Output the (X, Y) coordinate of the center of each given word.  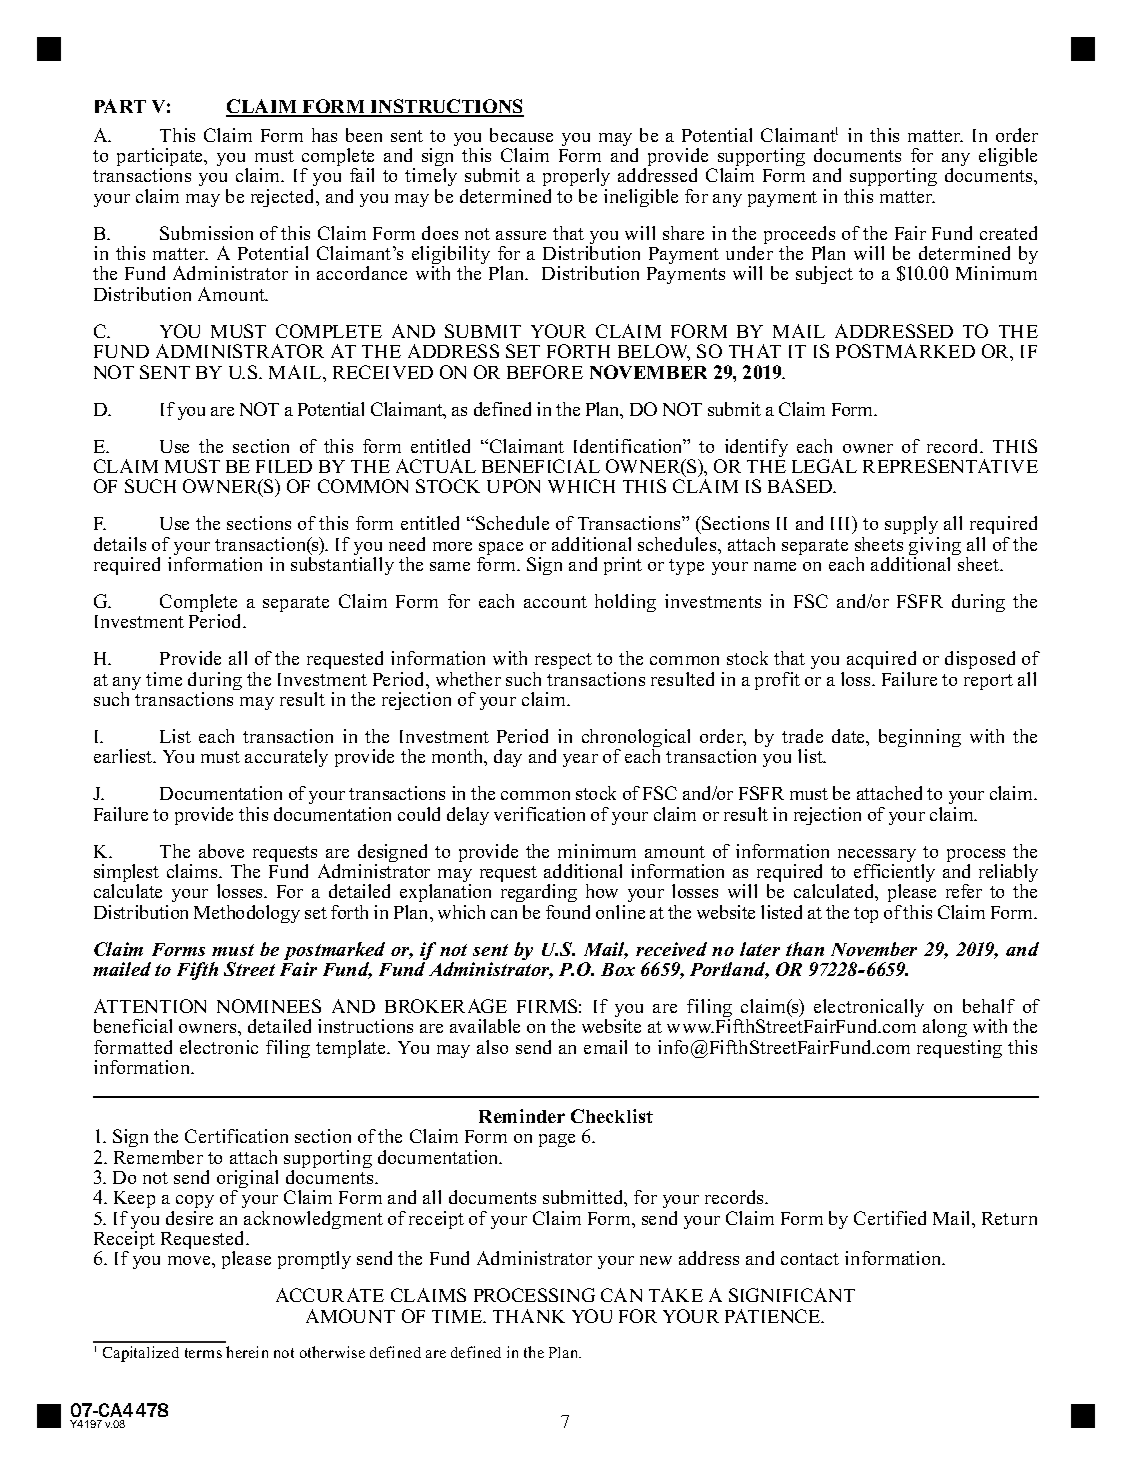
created (1008, 233)
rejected (284, 198)
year (580, 760)
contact (810, 1259)
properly (576, 179)
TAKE (676, 1295)
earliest (124, 756)
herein (247, 1352)
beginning (920, 738)
